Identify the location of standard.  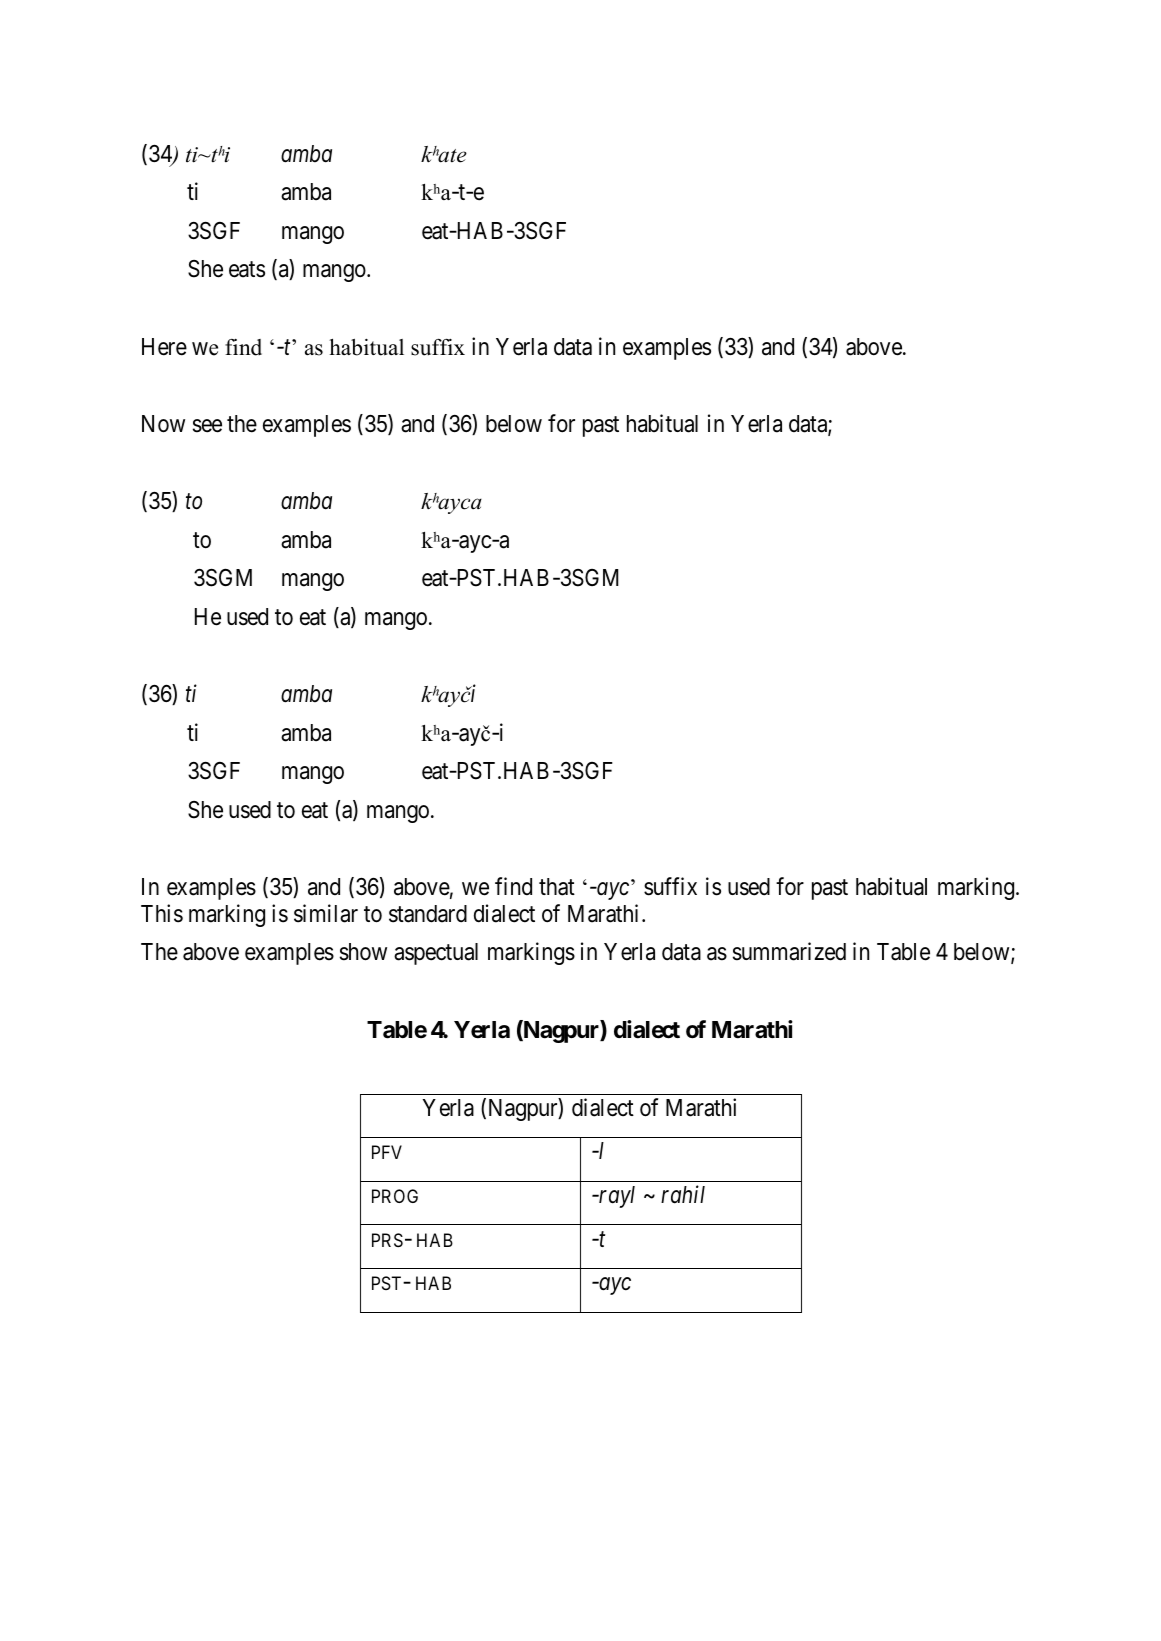
(428, 914).
